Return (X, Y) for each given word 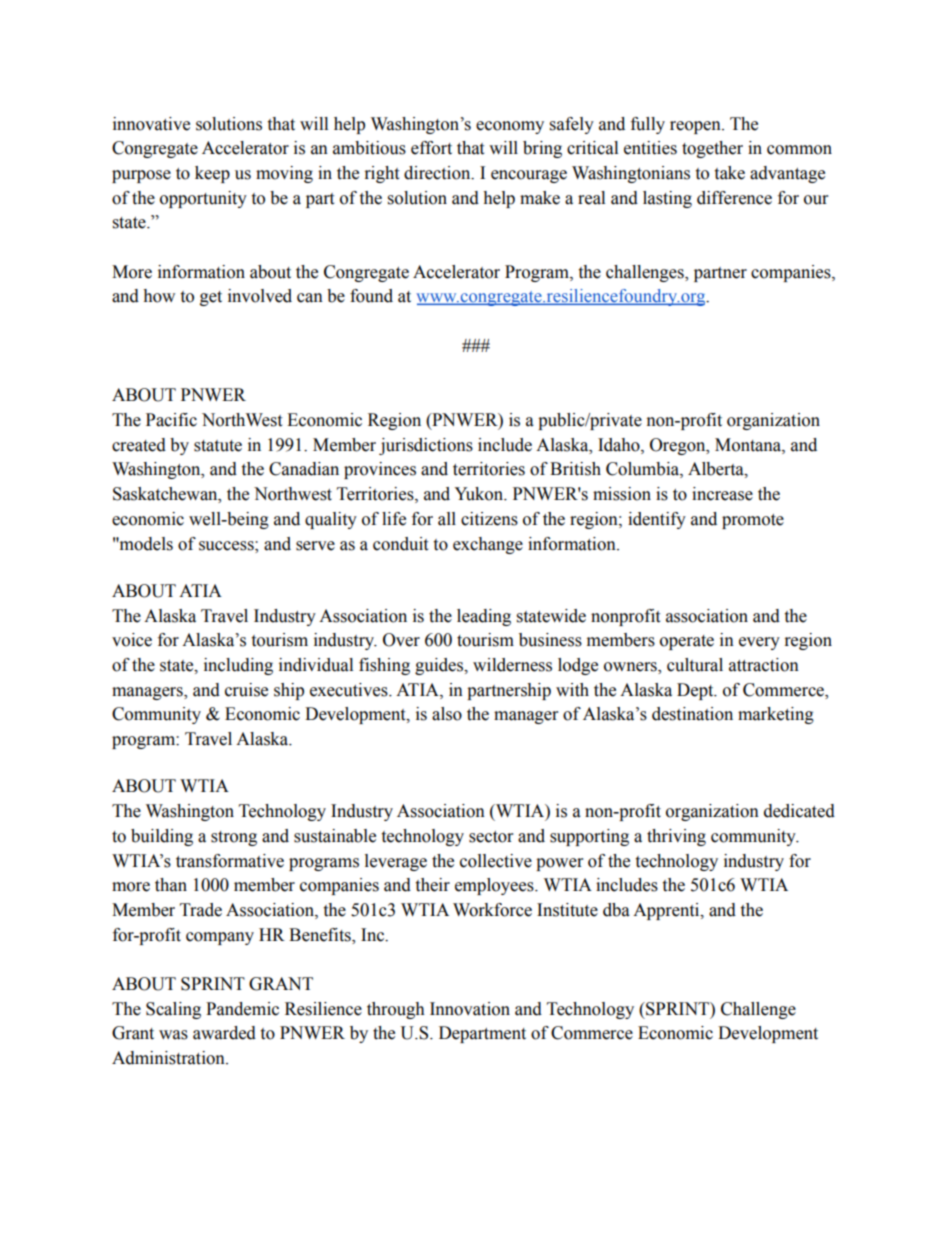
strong (234, 838)
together (712, 149)
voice (132, 640)
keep (212, 174)
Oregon (679, 446)
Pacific (171, 420)
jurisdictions (426, 446)
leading (484, 617)
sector (491, 837)
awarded (224, 1033)
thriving (676, 837)
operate (687, 642)
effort (431, 148)
